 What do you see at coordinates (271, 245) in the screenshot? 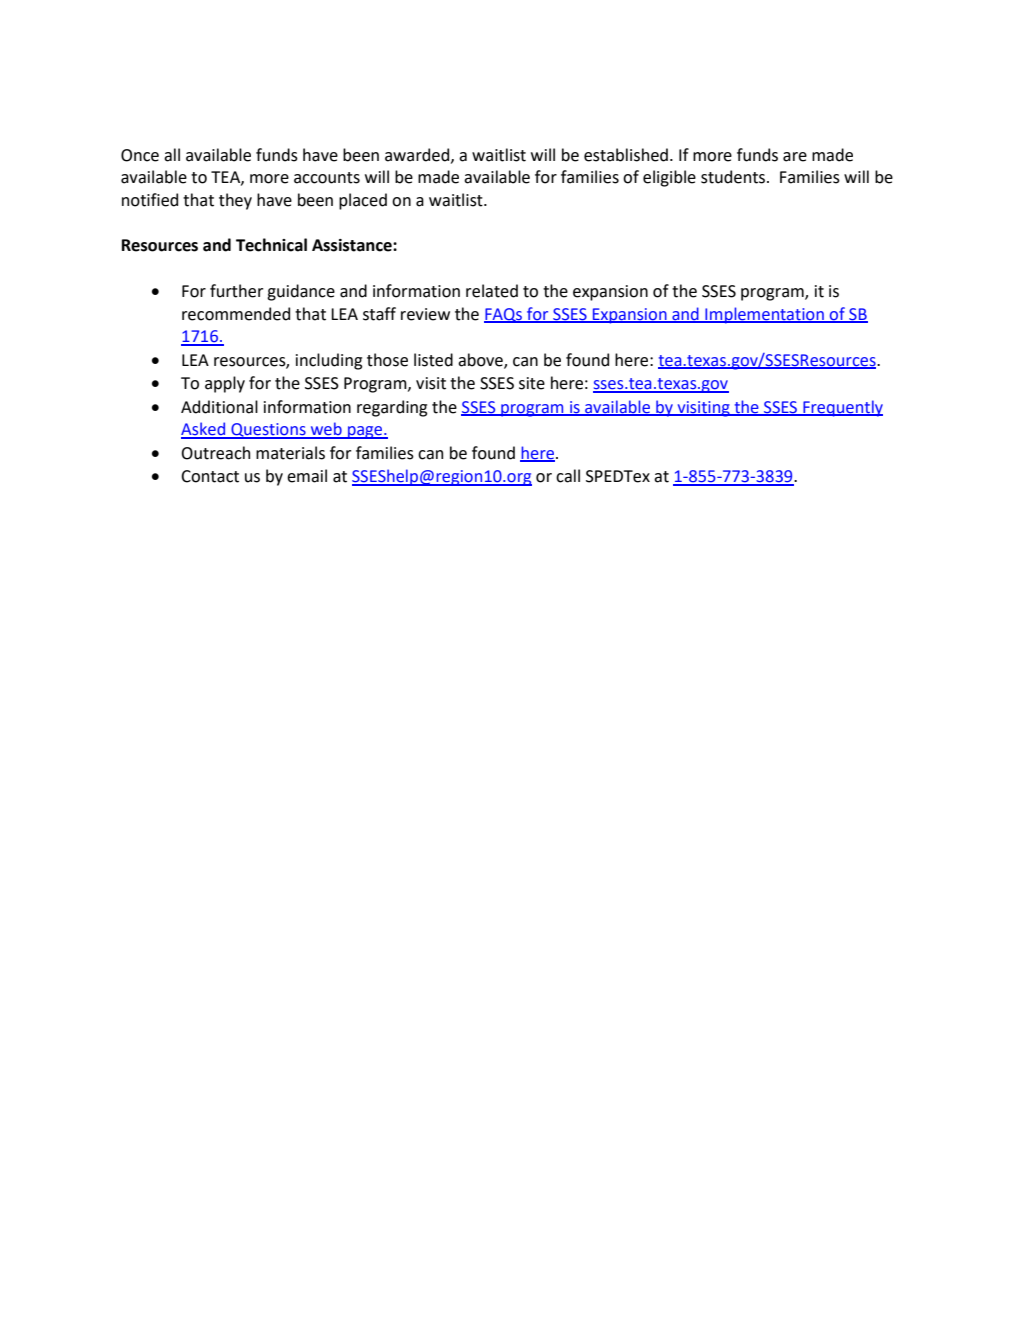
I see `Technical` at bounding box center [271, 245].
